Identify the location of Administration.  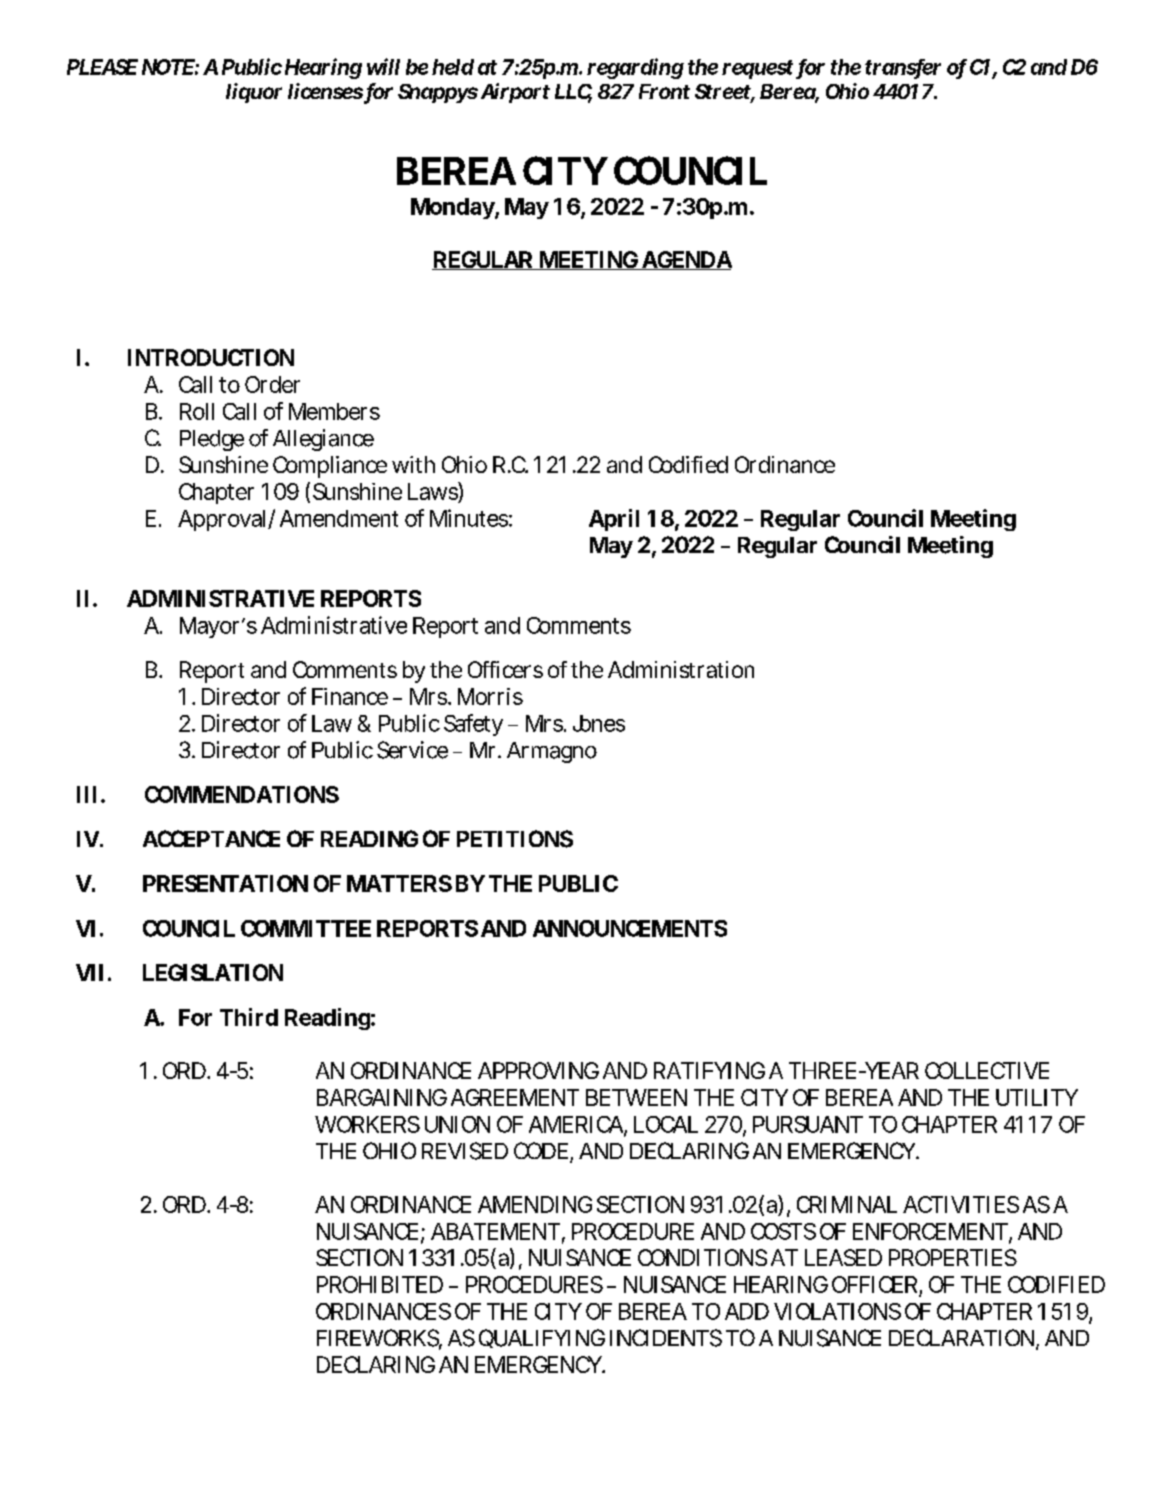
(681, 669).
